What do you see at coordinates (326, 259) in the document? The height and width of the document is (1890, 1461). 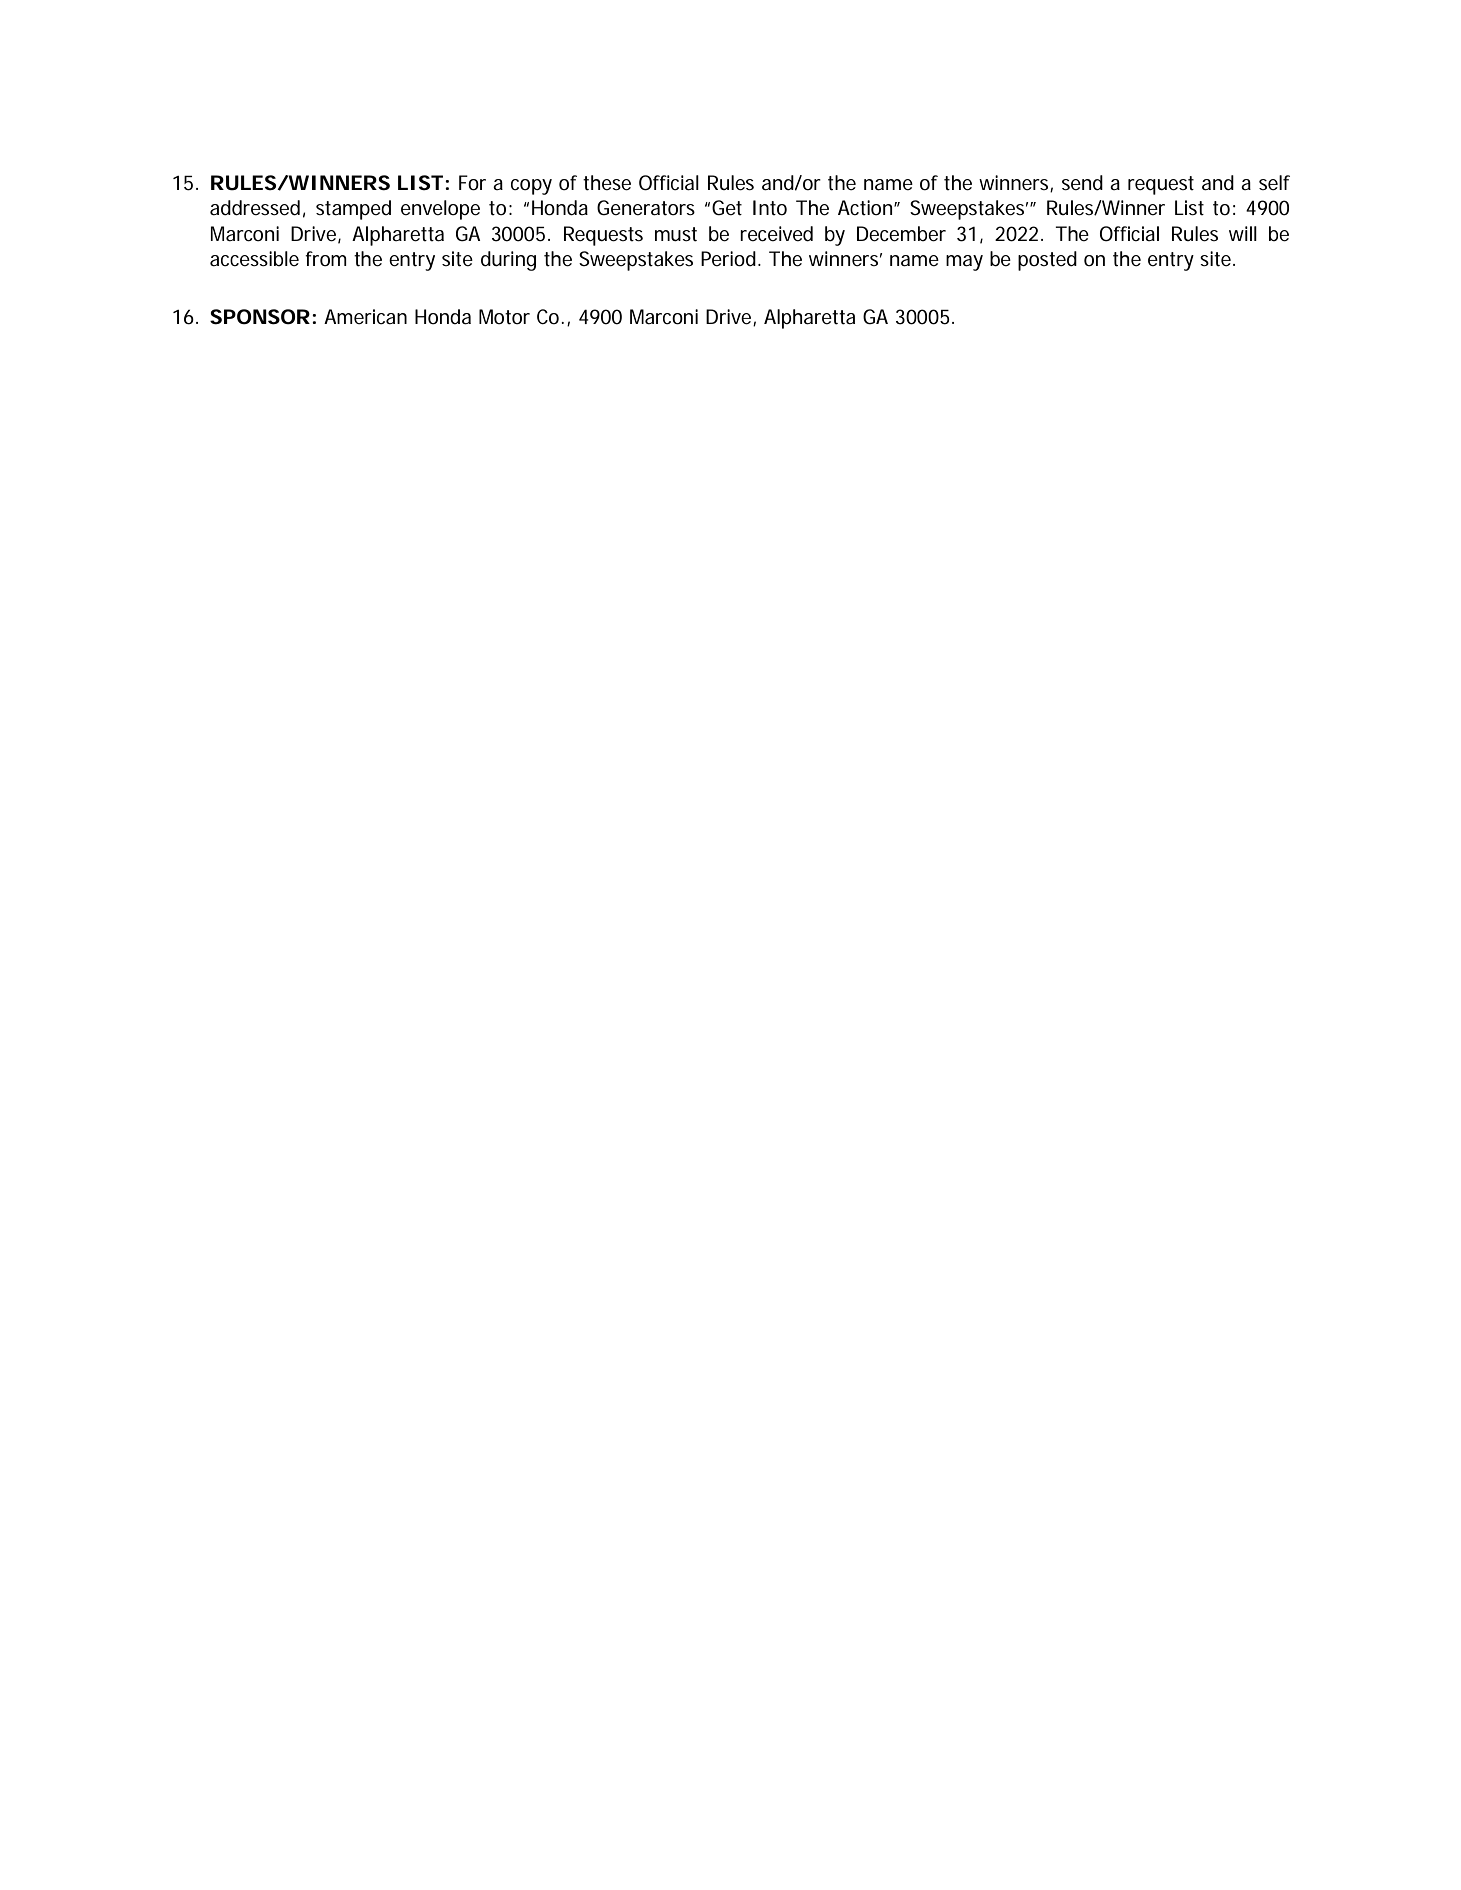 I see `from` at bounding box center [326, 259].
